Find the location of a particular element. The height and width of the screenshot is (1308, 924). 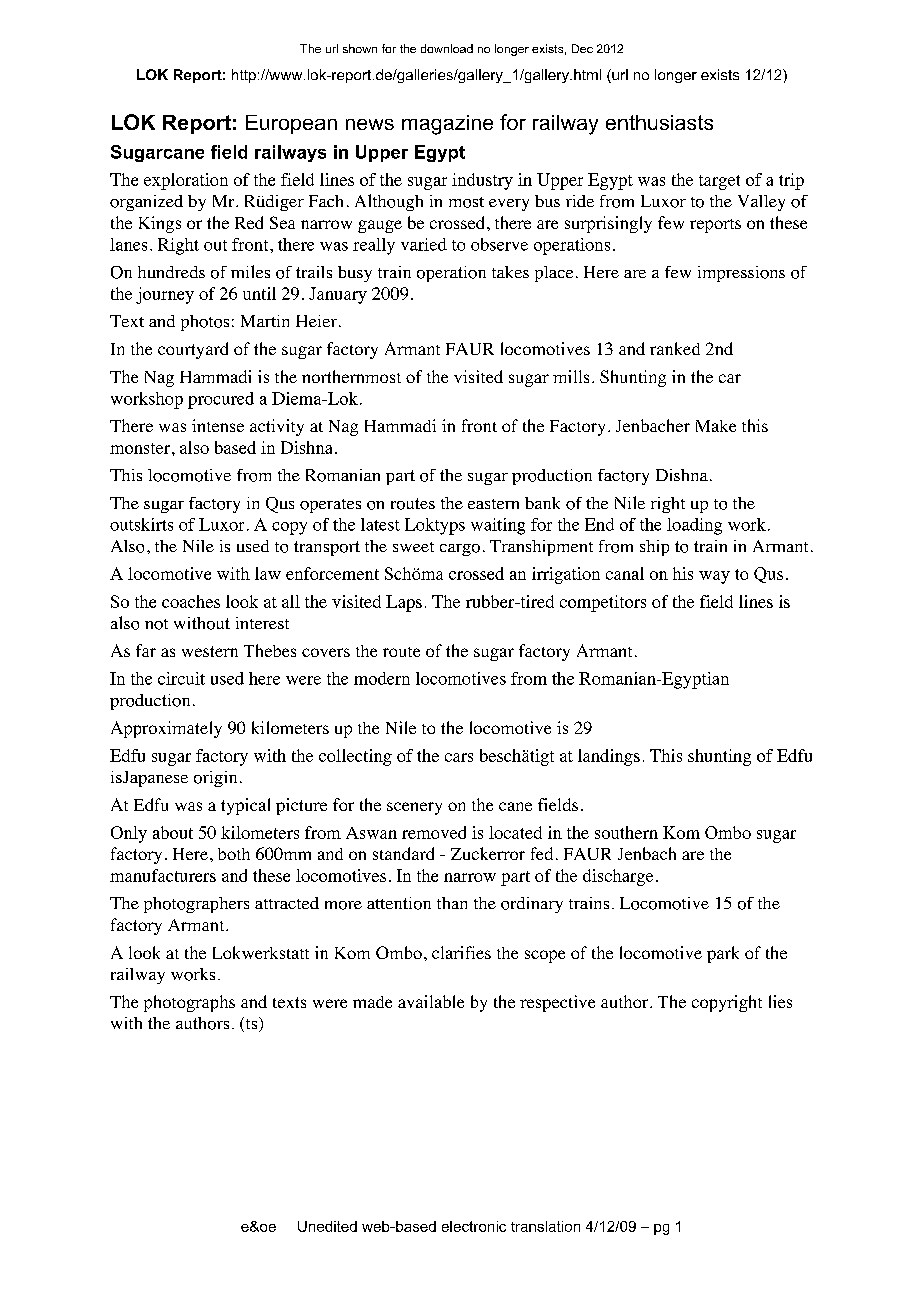

courtyard is located at coordinates (193, 350).
